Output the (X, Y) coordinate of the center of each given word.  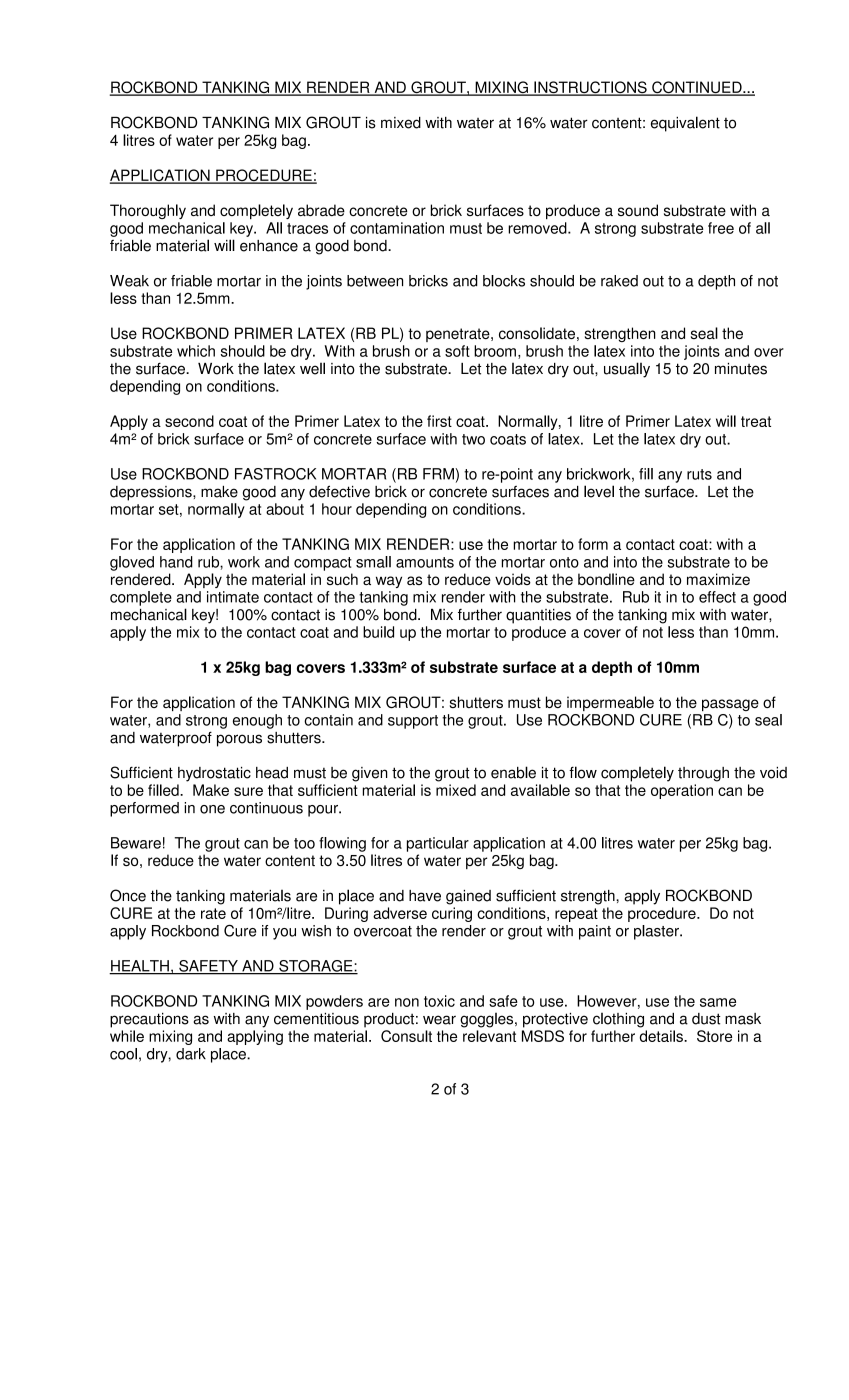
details (662, 1036)
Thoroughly (148, 211)
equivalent (685, 124)
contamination (397, 228)
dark (191, 1054)
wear (439, 1020)
